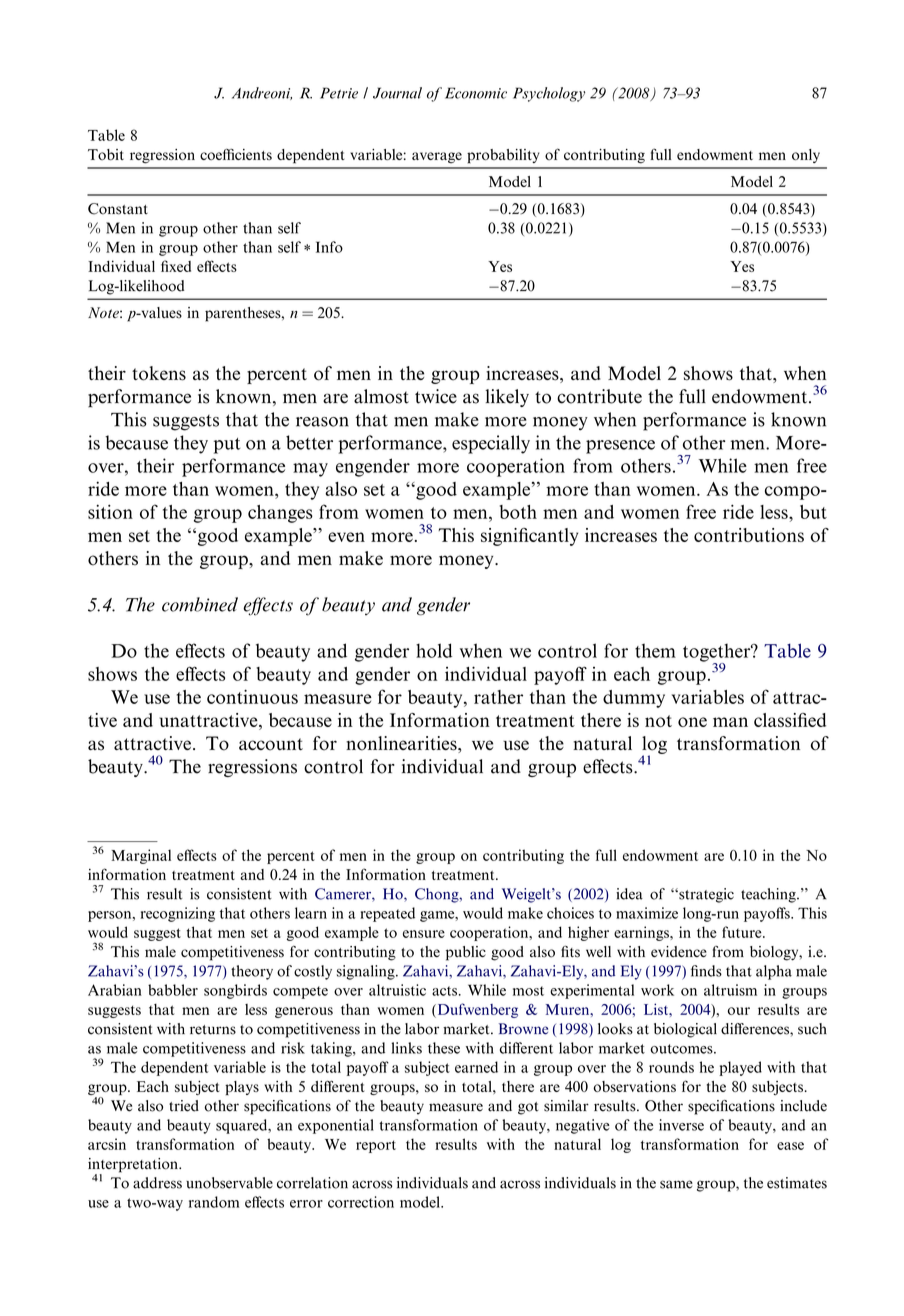 This screenshot has height=1316, width=904. I want to click on ensure, so click(424, 934).
